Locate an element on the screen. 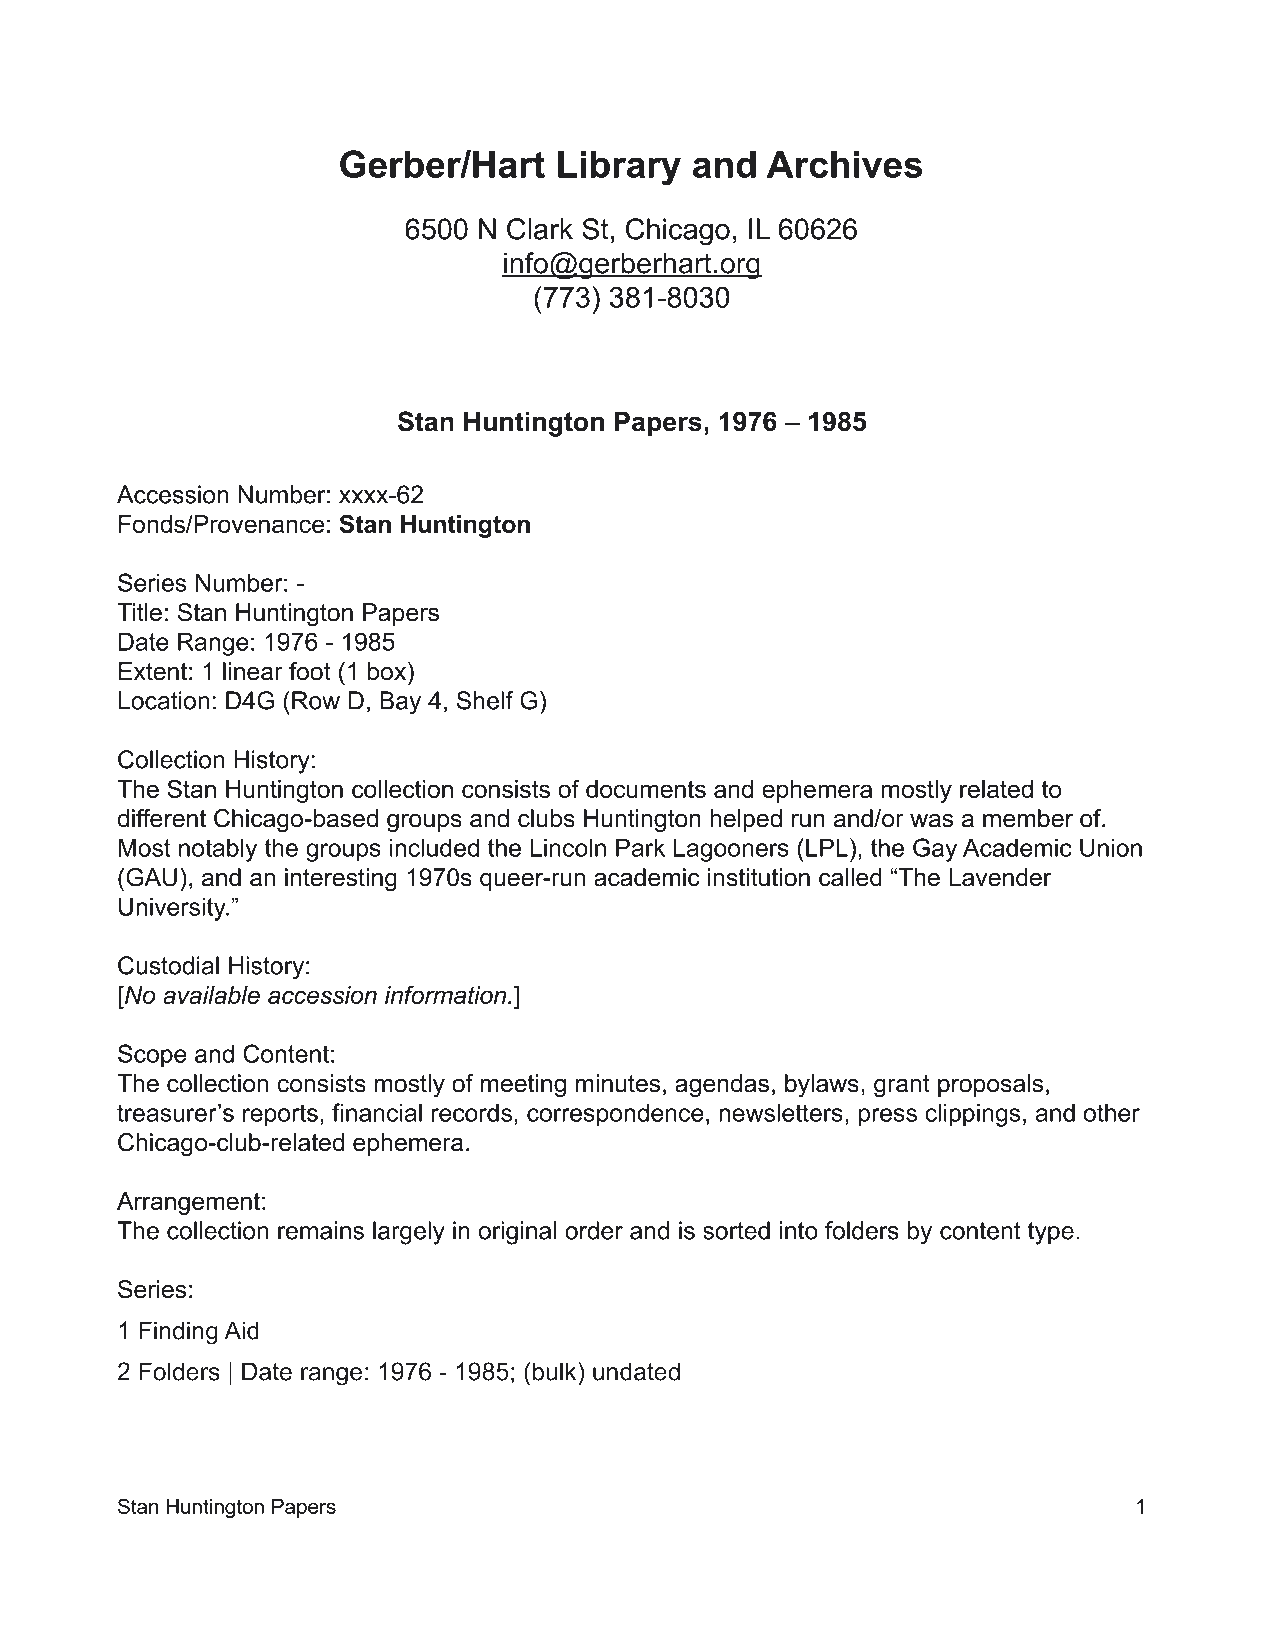 This screenshot has height=1636, width=1264. Archives is located at coordinates (844, 164).
